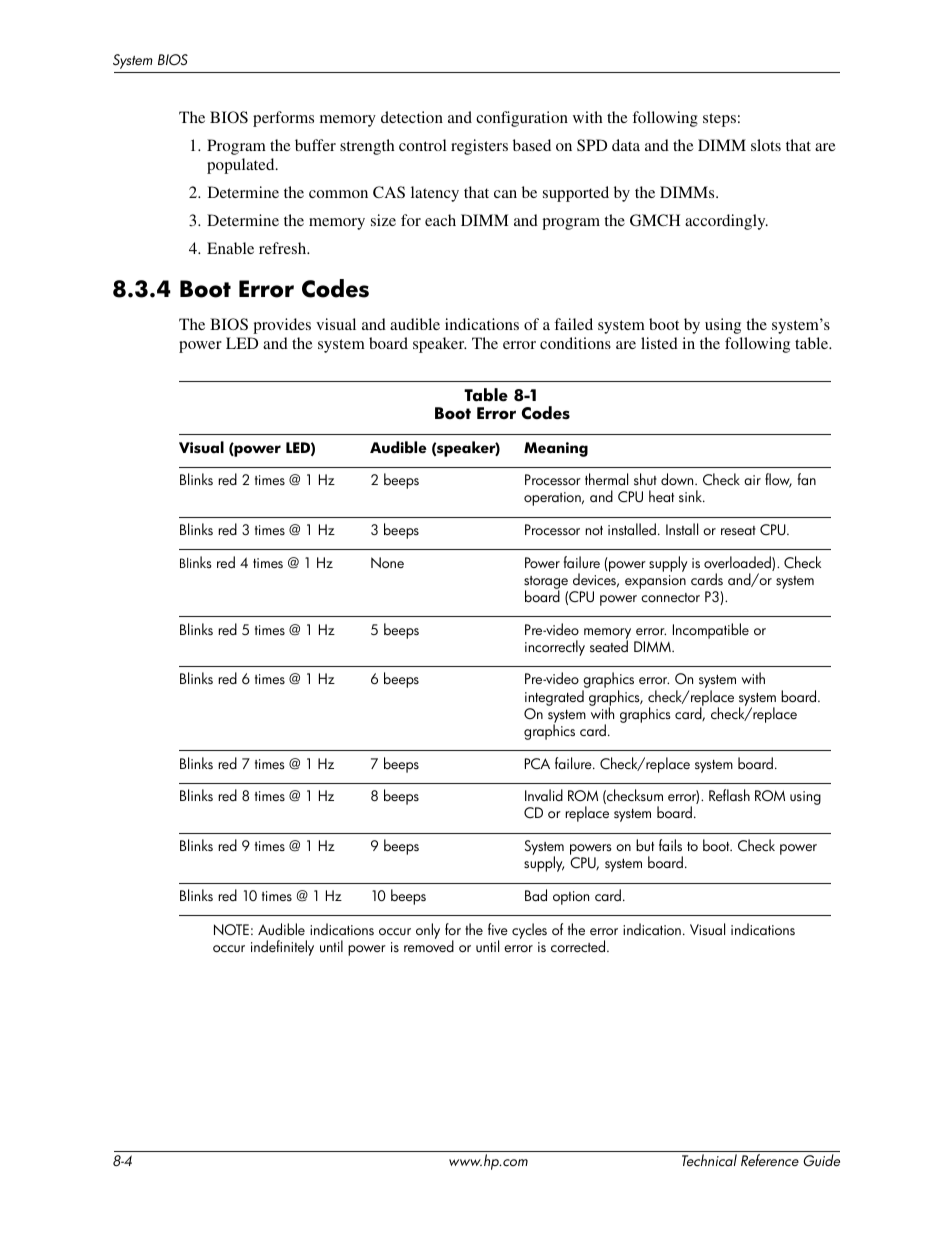  I want to click on None, so click(387, 563).
